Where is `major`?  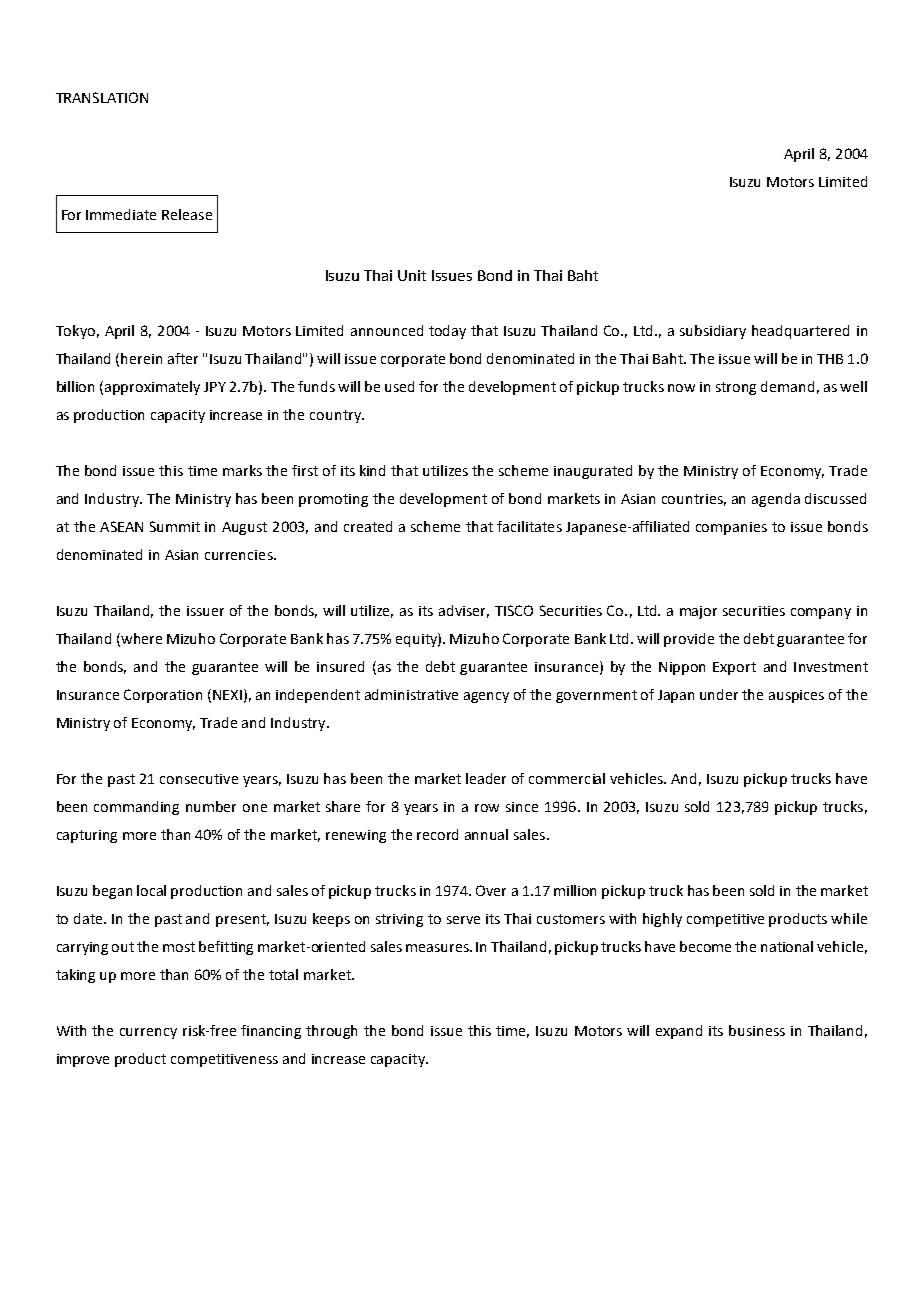 major is located at coordinates (698, 612).
